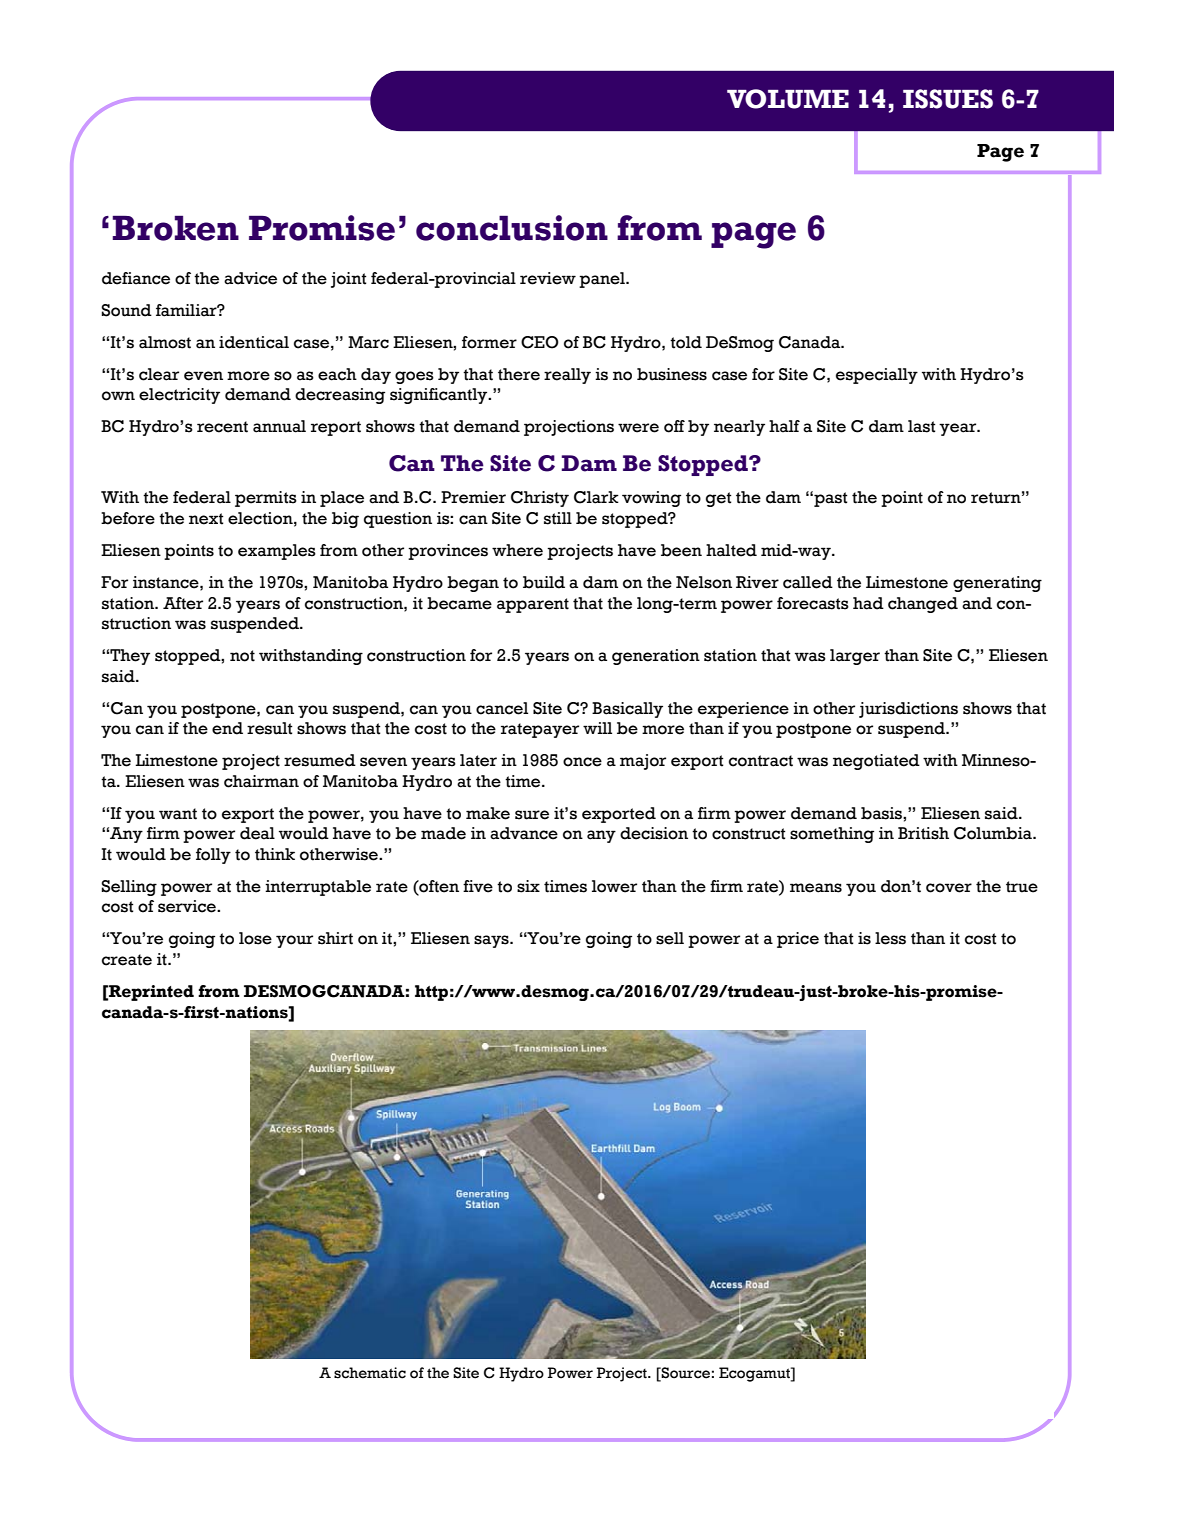  What do you see at coordinates (948, 99) in the screenshot?
I see `ISSUES` at bounding box center [948, 99].
